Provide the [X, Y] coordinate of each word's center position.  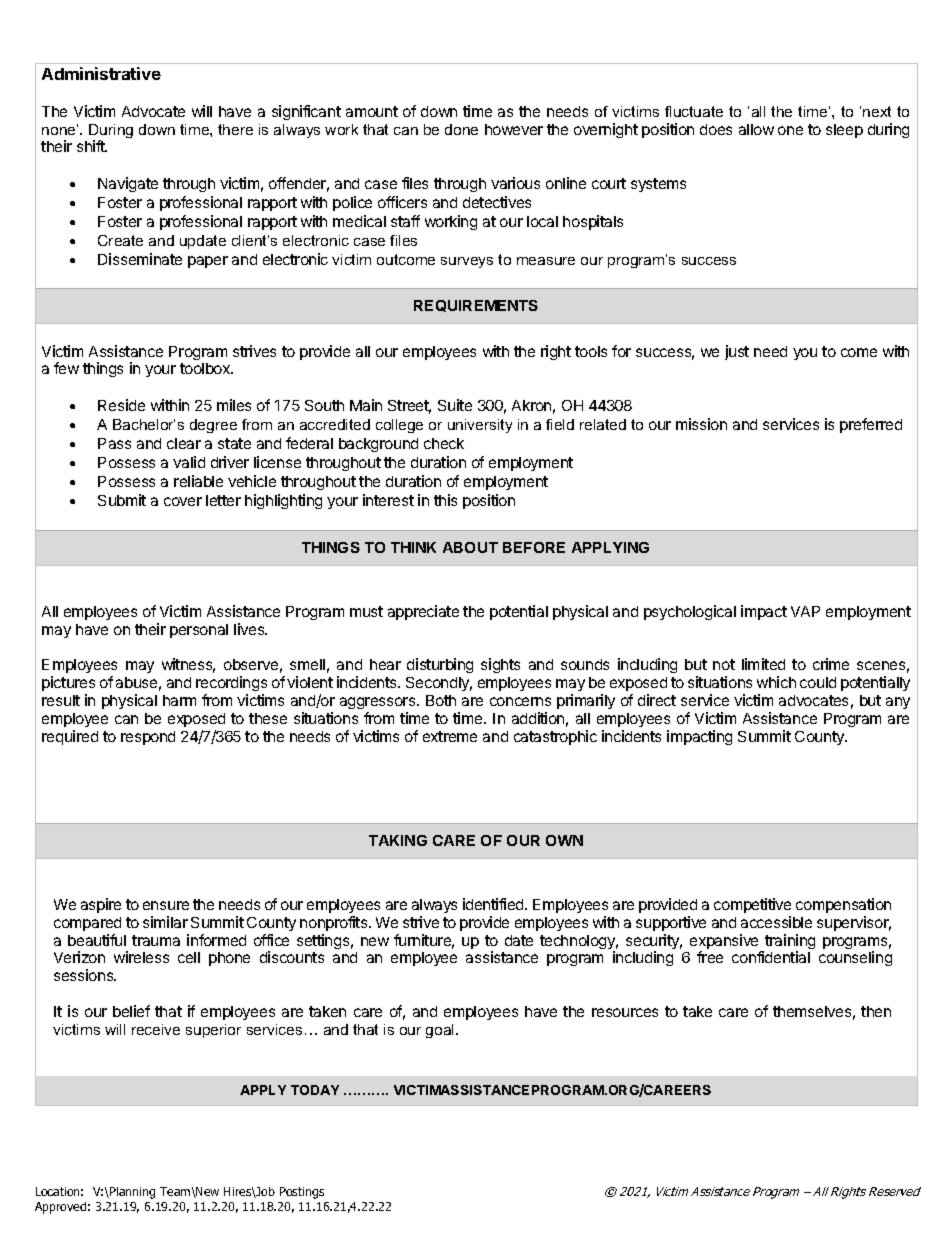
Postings [302, 1193]
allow [756, 129]
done [461, 129]
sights [500, 665]
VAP [805, 611]
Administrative [101, 73]
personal [199, 631]
